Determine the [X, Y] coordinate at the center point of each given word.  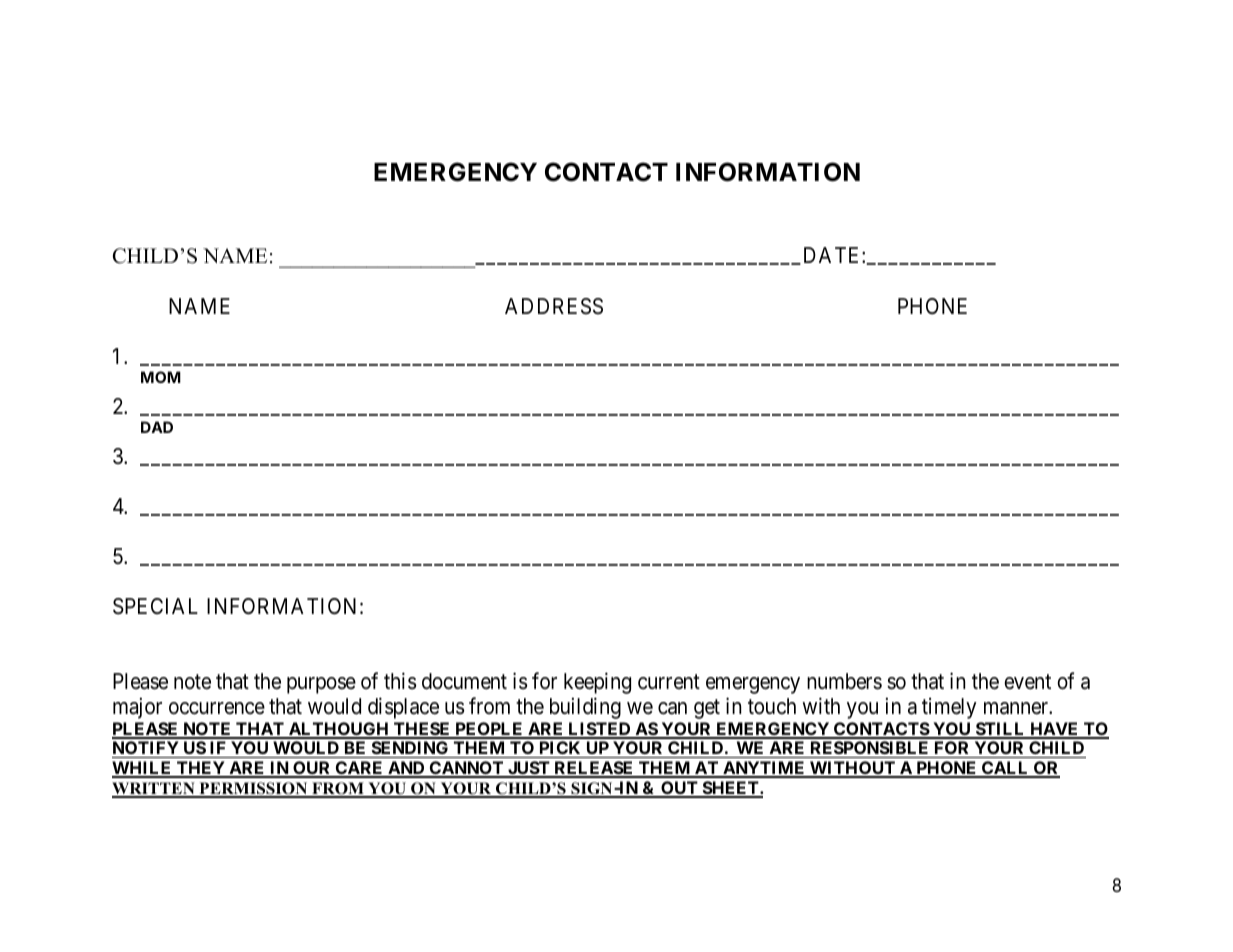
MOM [161, 377]
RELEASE [594, 769]
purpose [321, 685]
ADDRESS [554, 306]
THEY [201, 769]
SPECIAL [155, 606]
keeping [597, 683]
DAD [157, 427]
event [1027, 682]
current [669, 682]
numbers [844, 681]
